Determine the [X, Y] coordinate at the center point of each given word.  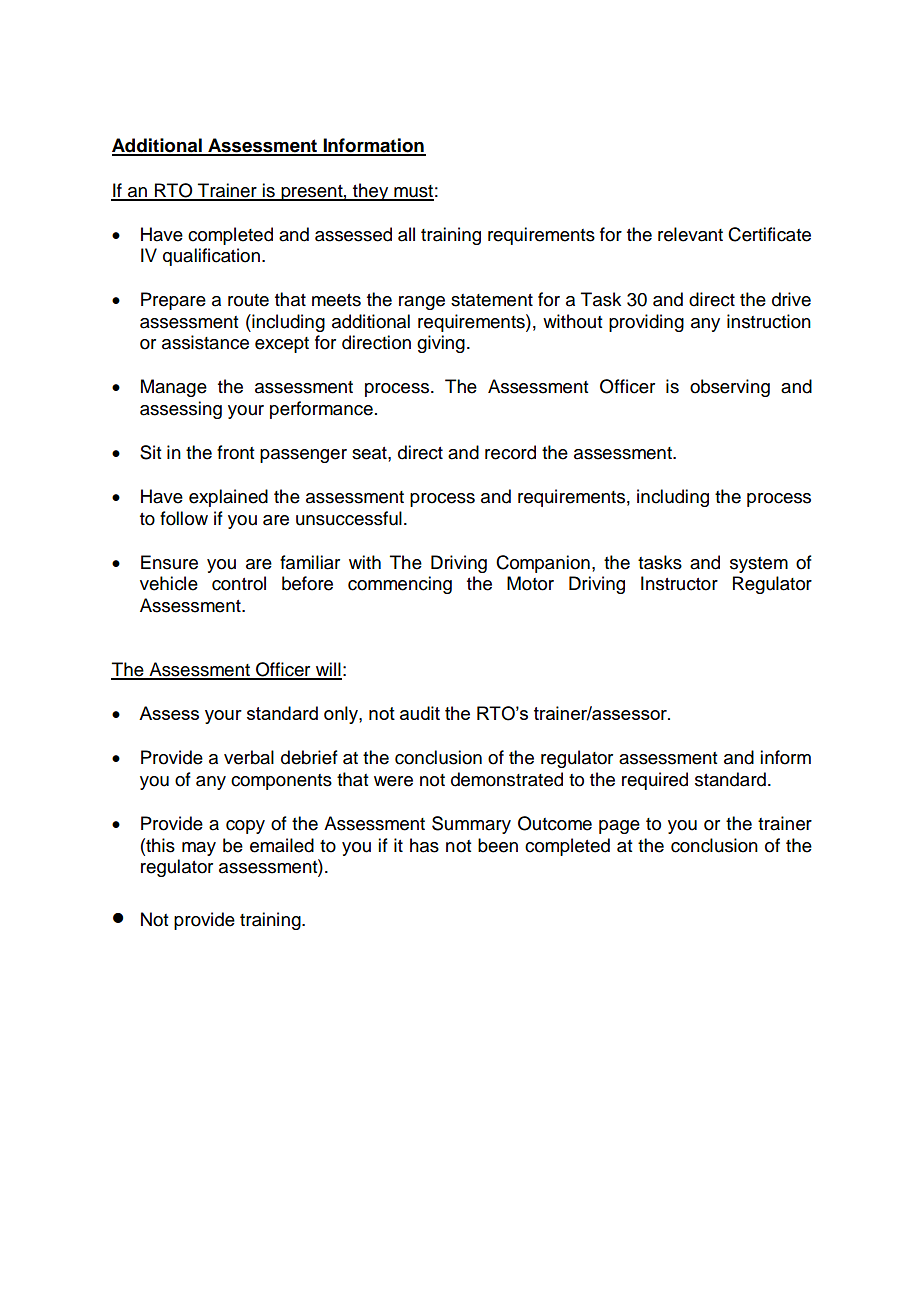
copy [245, 827]
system [759, 565]
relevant [690, 234]
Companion [543, 564]
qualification [211, 257]
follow [184, 518]
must [413, 192]
